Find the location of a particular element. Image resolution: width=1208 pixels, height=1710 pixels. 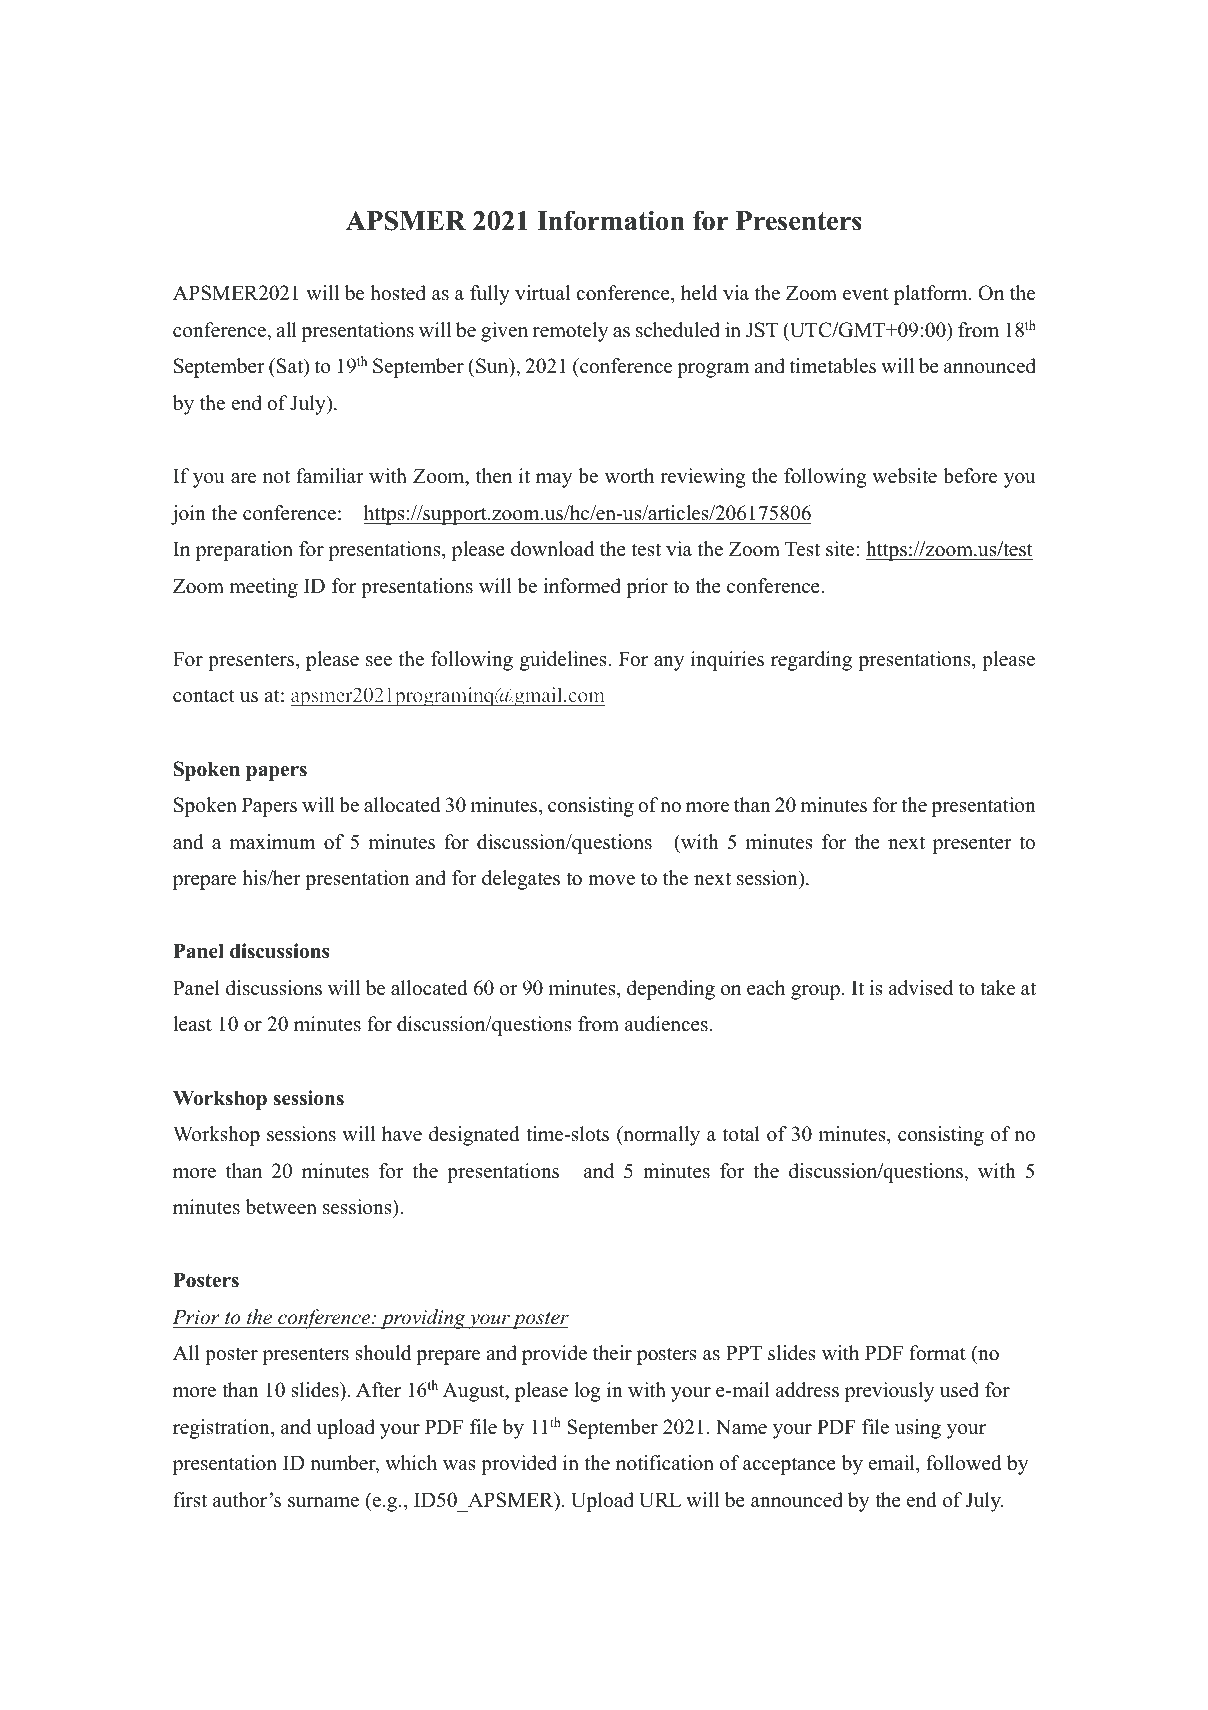

remotely is located at coordinates (570, 332).
